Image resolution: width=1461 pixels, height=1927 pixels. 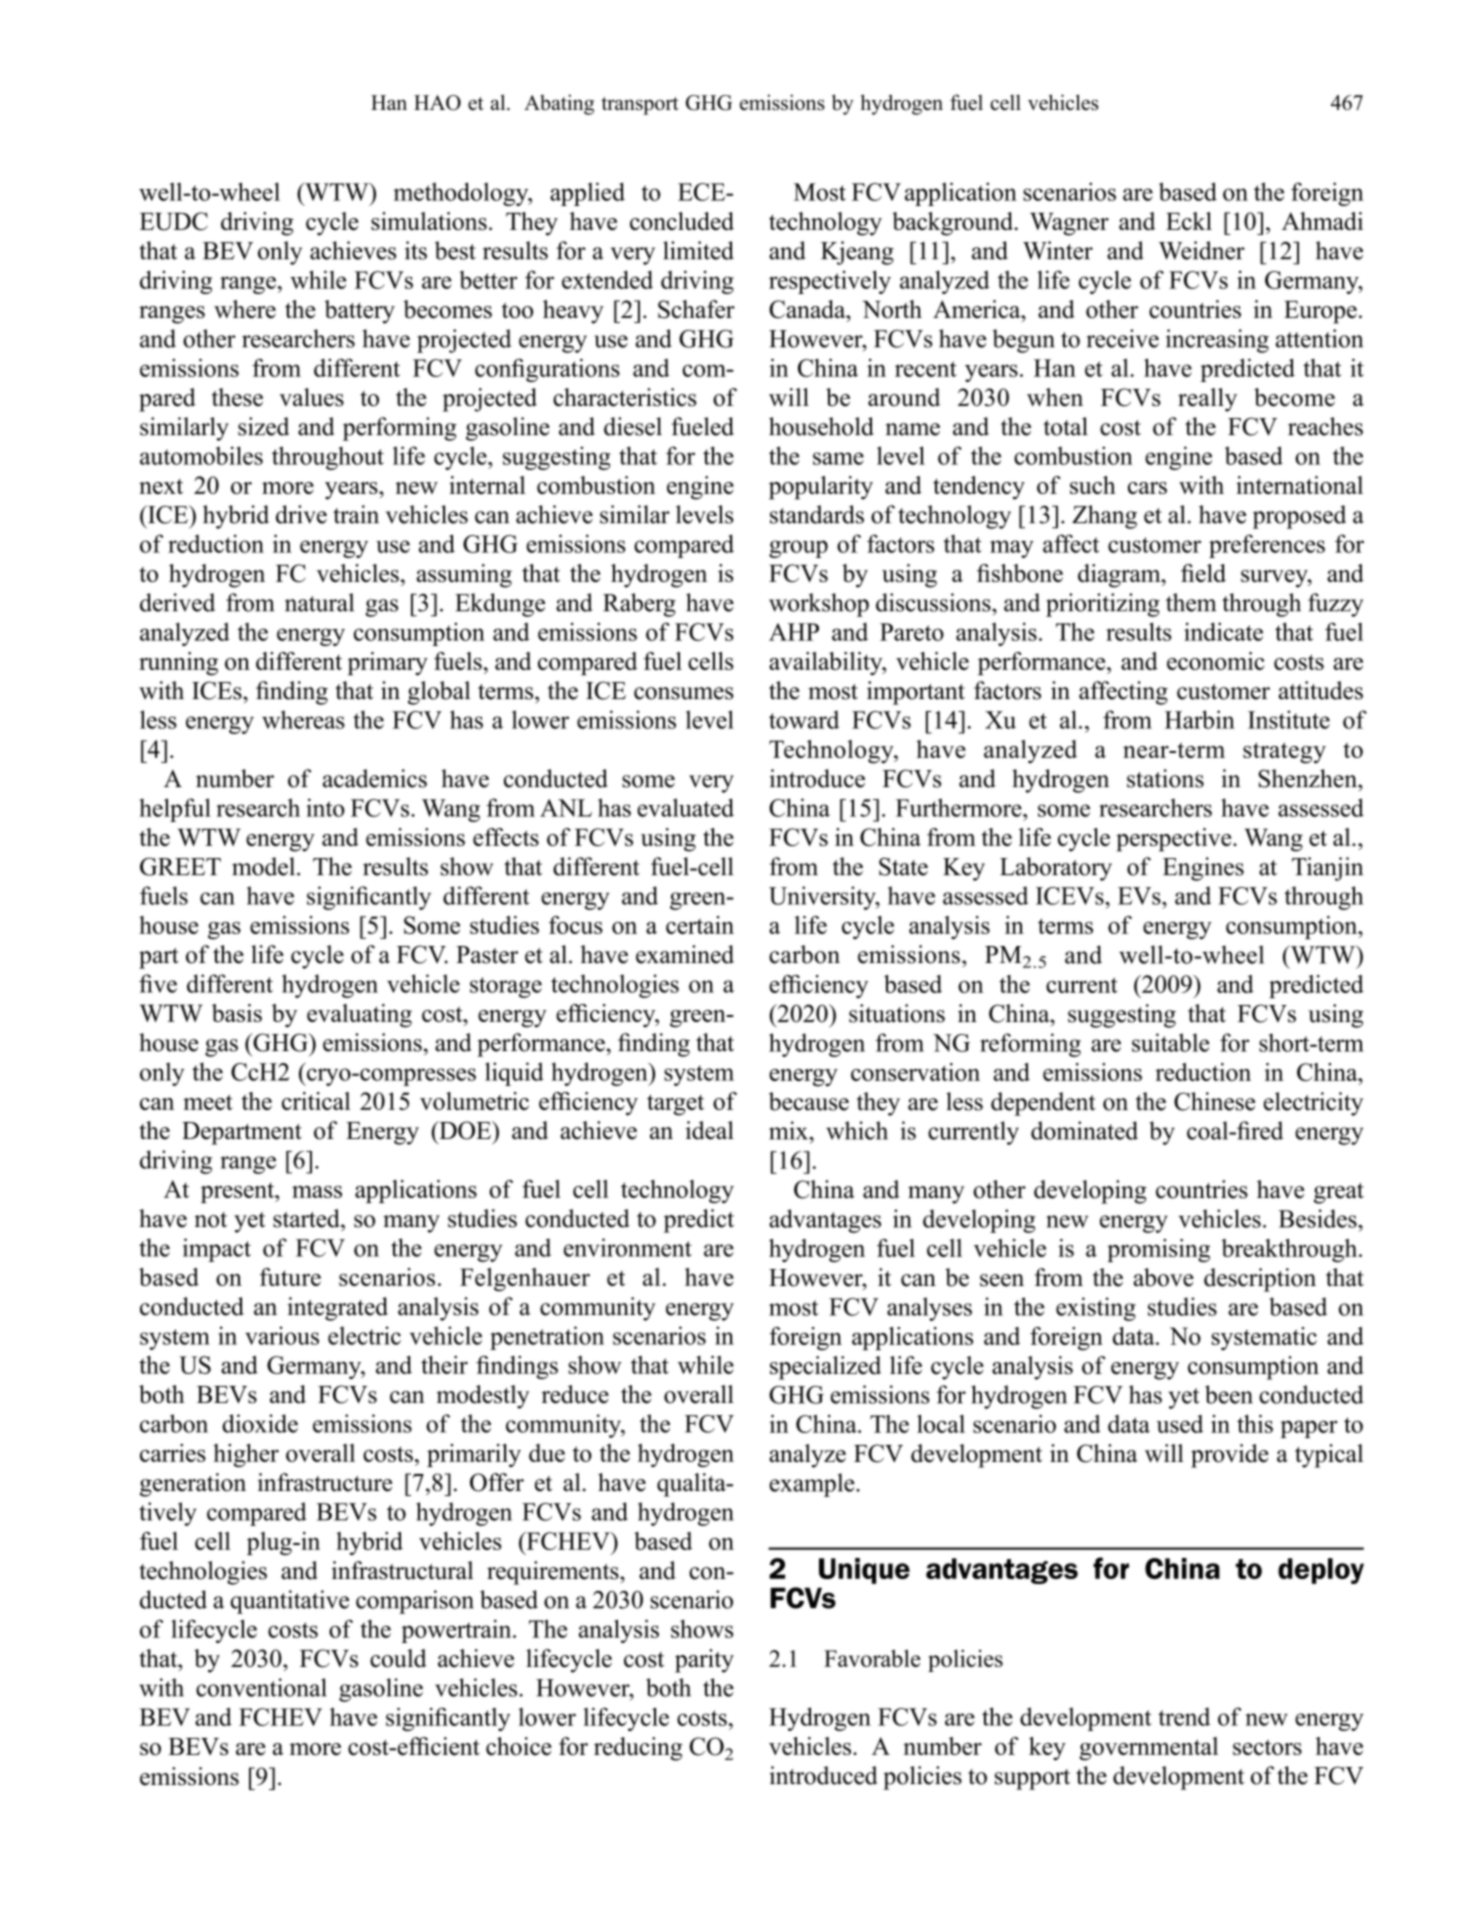 I want to click on Weidner, so click(x=1202, y=250).
